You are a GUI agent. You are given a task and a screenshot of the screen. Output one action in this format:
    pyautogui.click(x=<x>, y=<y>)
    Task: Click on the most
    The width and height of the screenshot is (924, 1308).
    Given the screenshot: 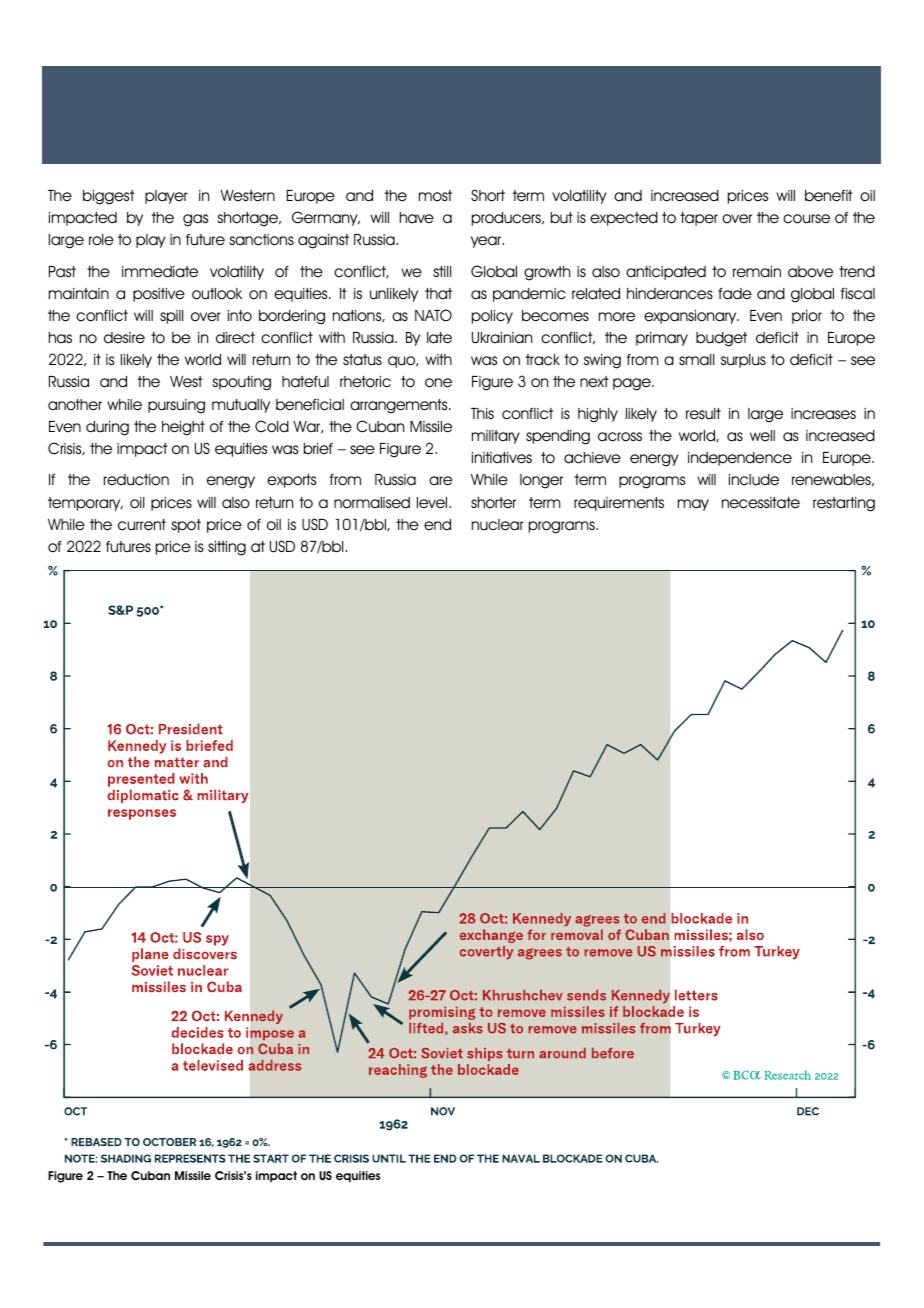 What is the action you would take?
    pyautogui.click(x=435, y=196)
